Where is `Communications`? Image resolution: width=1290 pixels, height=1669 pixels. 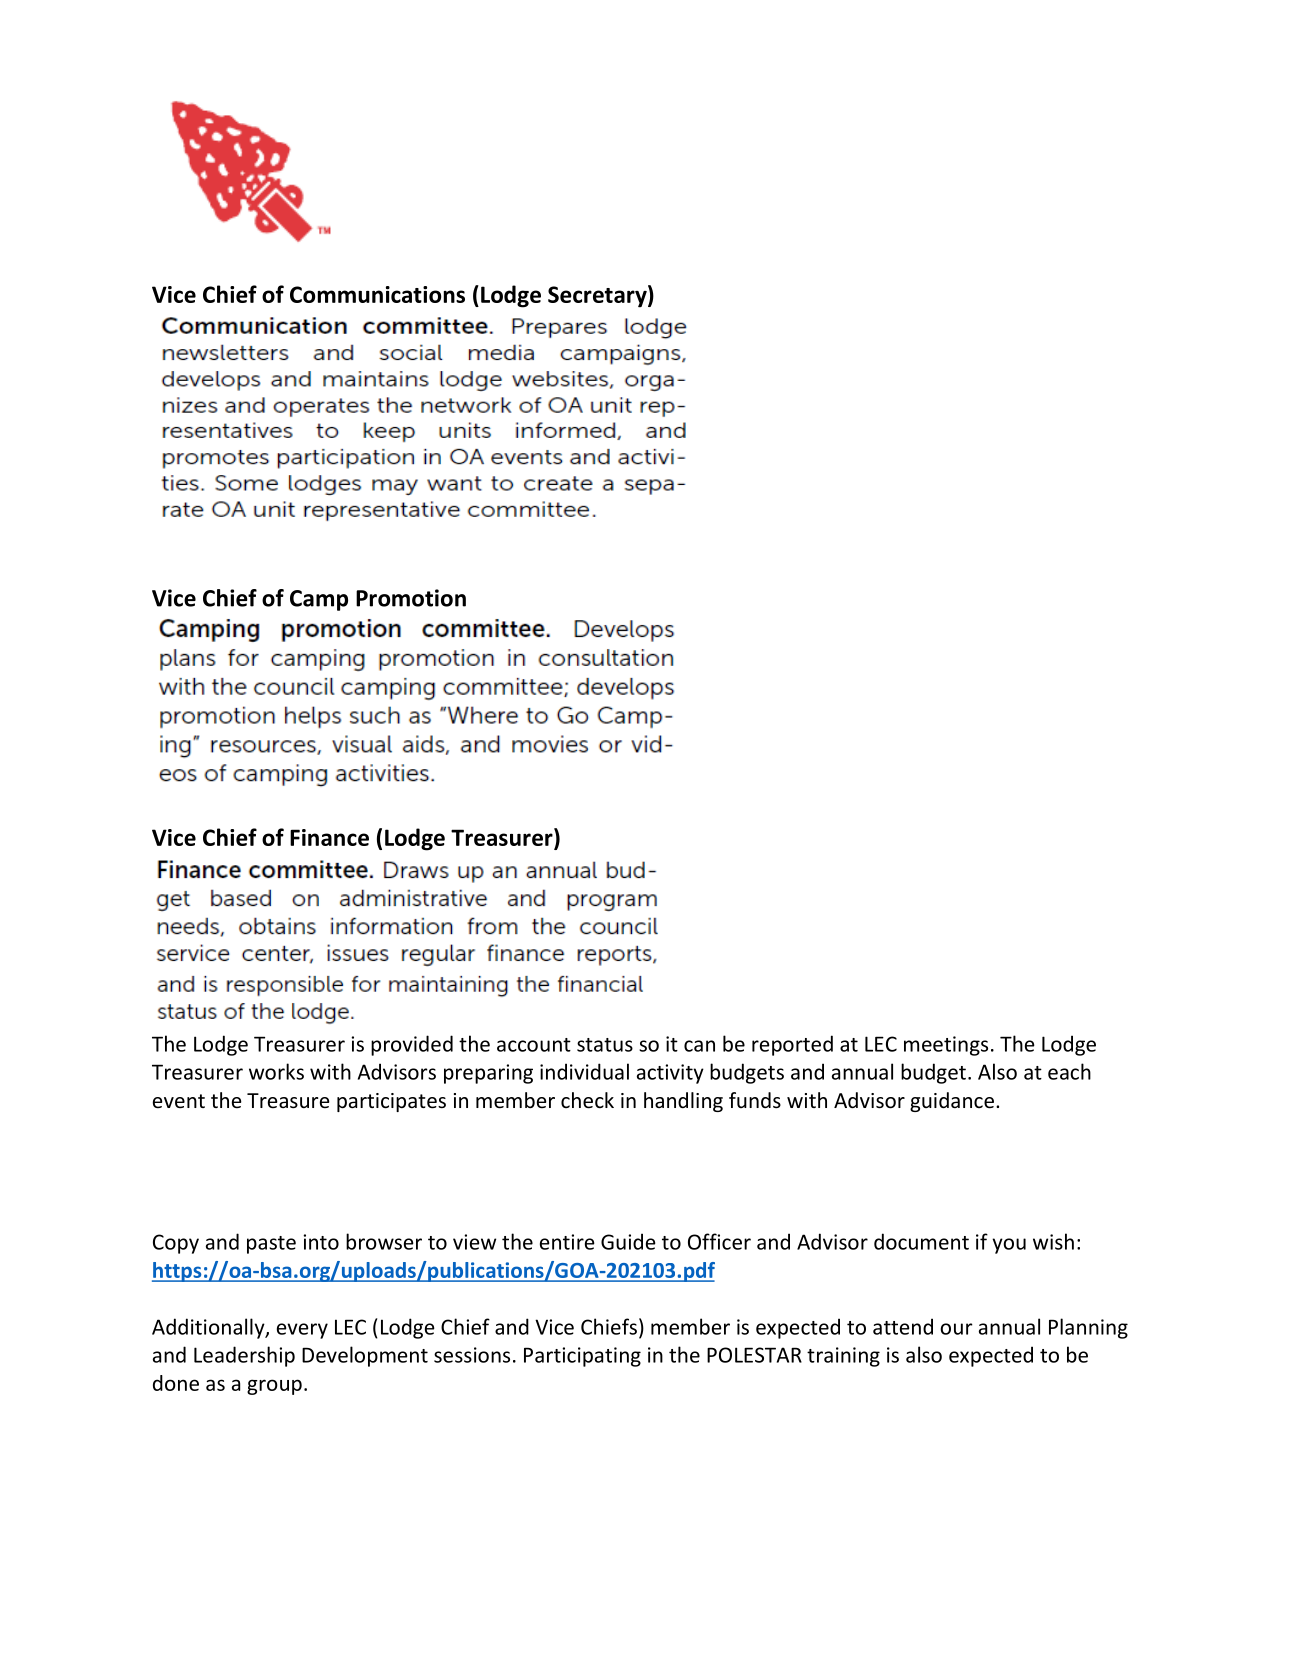 Communications is located at coordinates (377, 294).
